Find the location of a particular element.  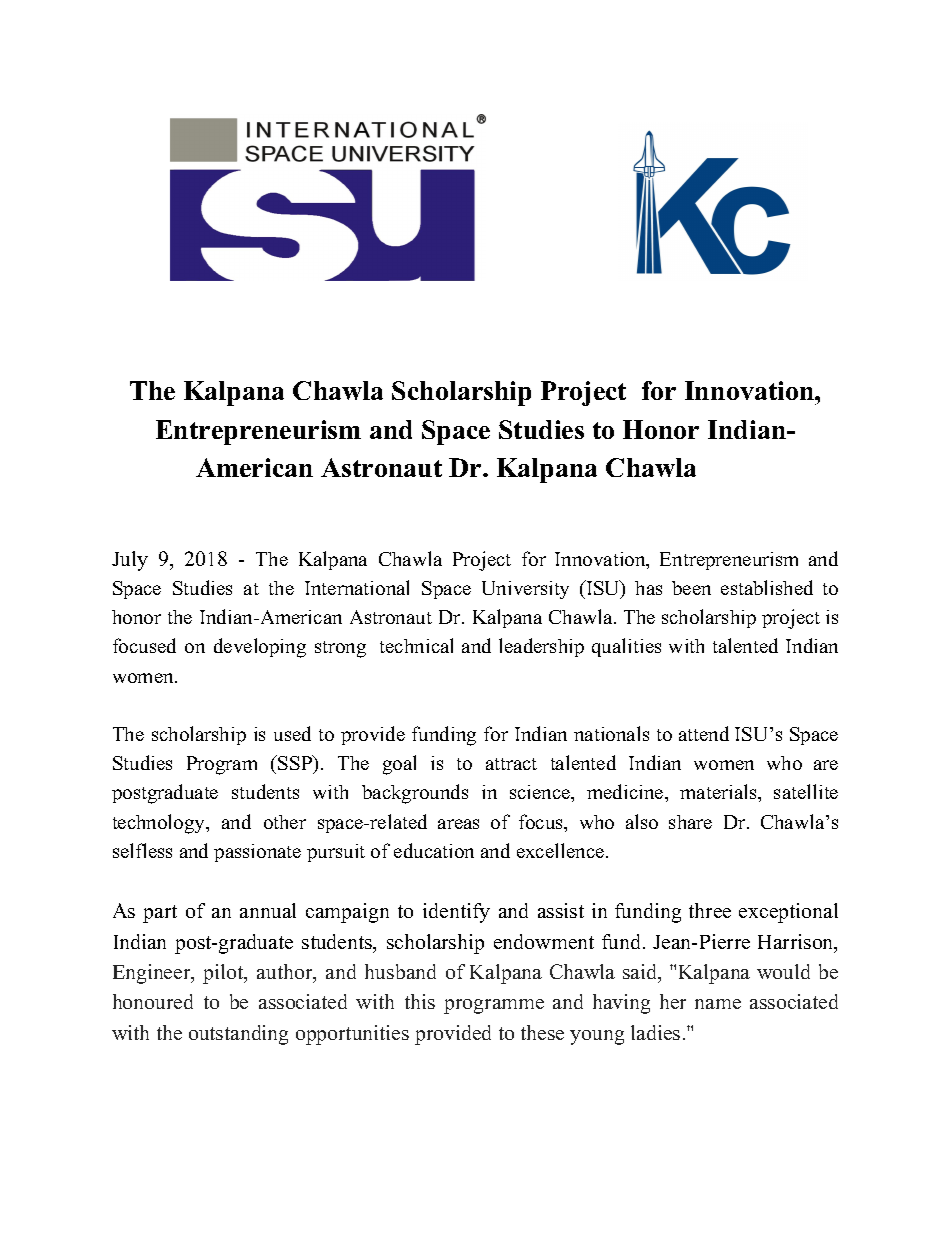

share is located at coordinates (690, 822).
